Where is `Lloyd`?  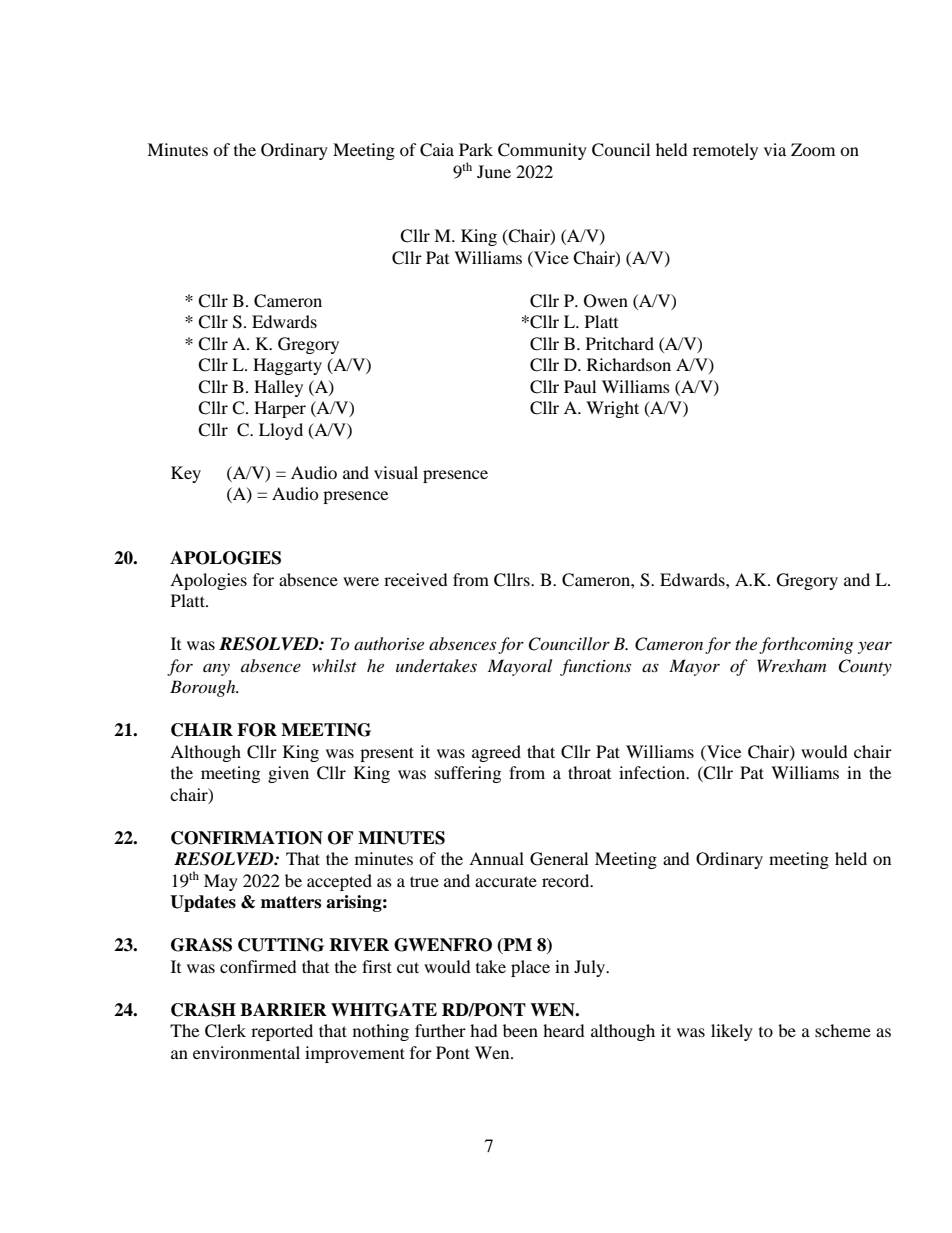
Lloyd is located at coordinates (281, 431).
